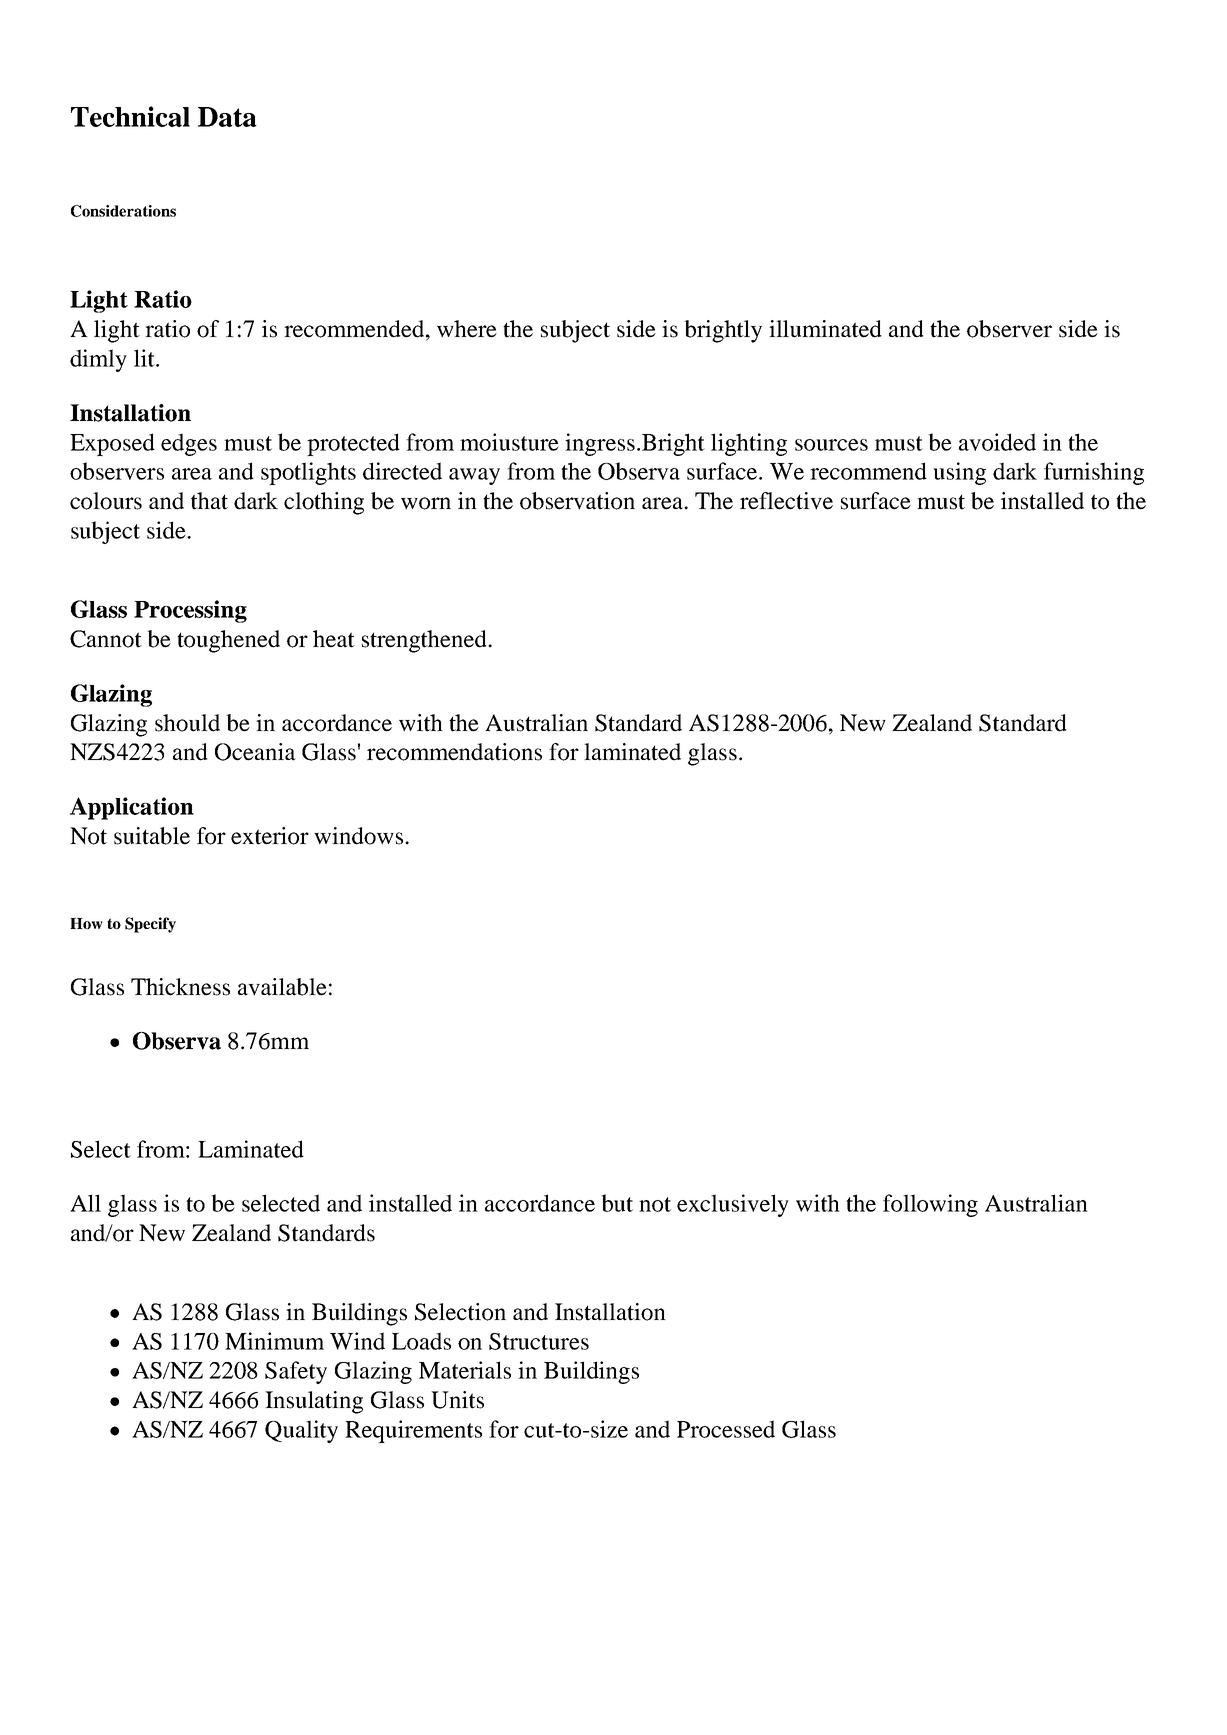 This screenshot has height=1735, width=1227. I want to click on following, so click(930, 1205).
